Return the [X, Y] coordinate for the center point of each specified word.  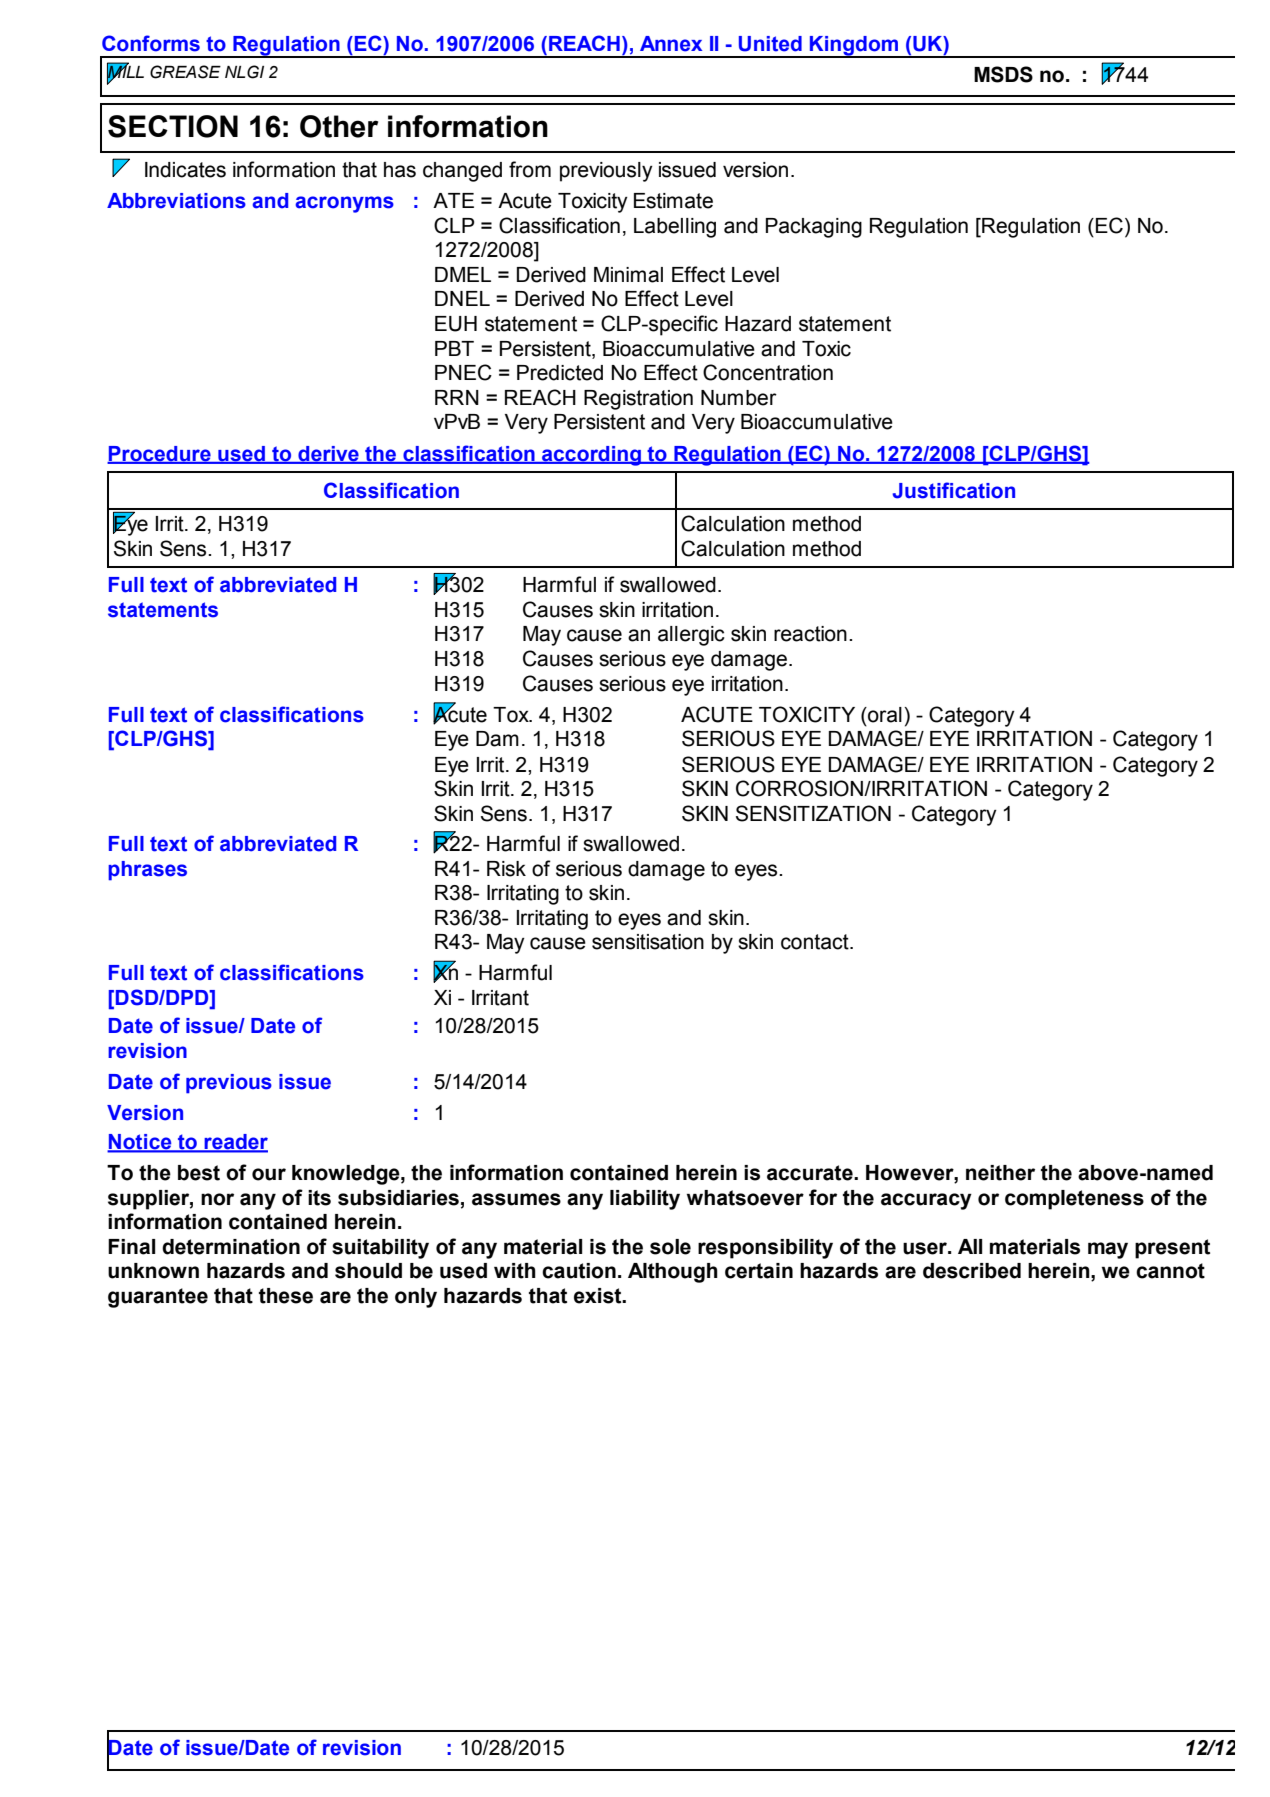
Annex [671, 44]
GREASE [185, 72]
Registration [638, 400]
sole [670, 1247]
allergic [691, 636]
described [972, 1271]
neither [1000, 1173]
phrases [147, 871]
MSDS [1003, 74]
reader [235, 1143]
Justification [953, 490]
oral [884, 715]
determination [231, 1247]
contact [816, 942]
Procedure [160, 454]
